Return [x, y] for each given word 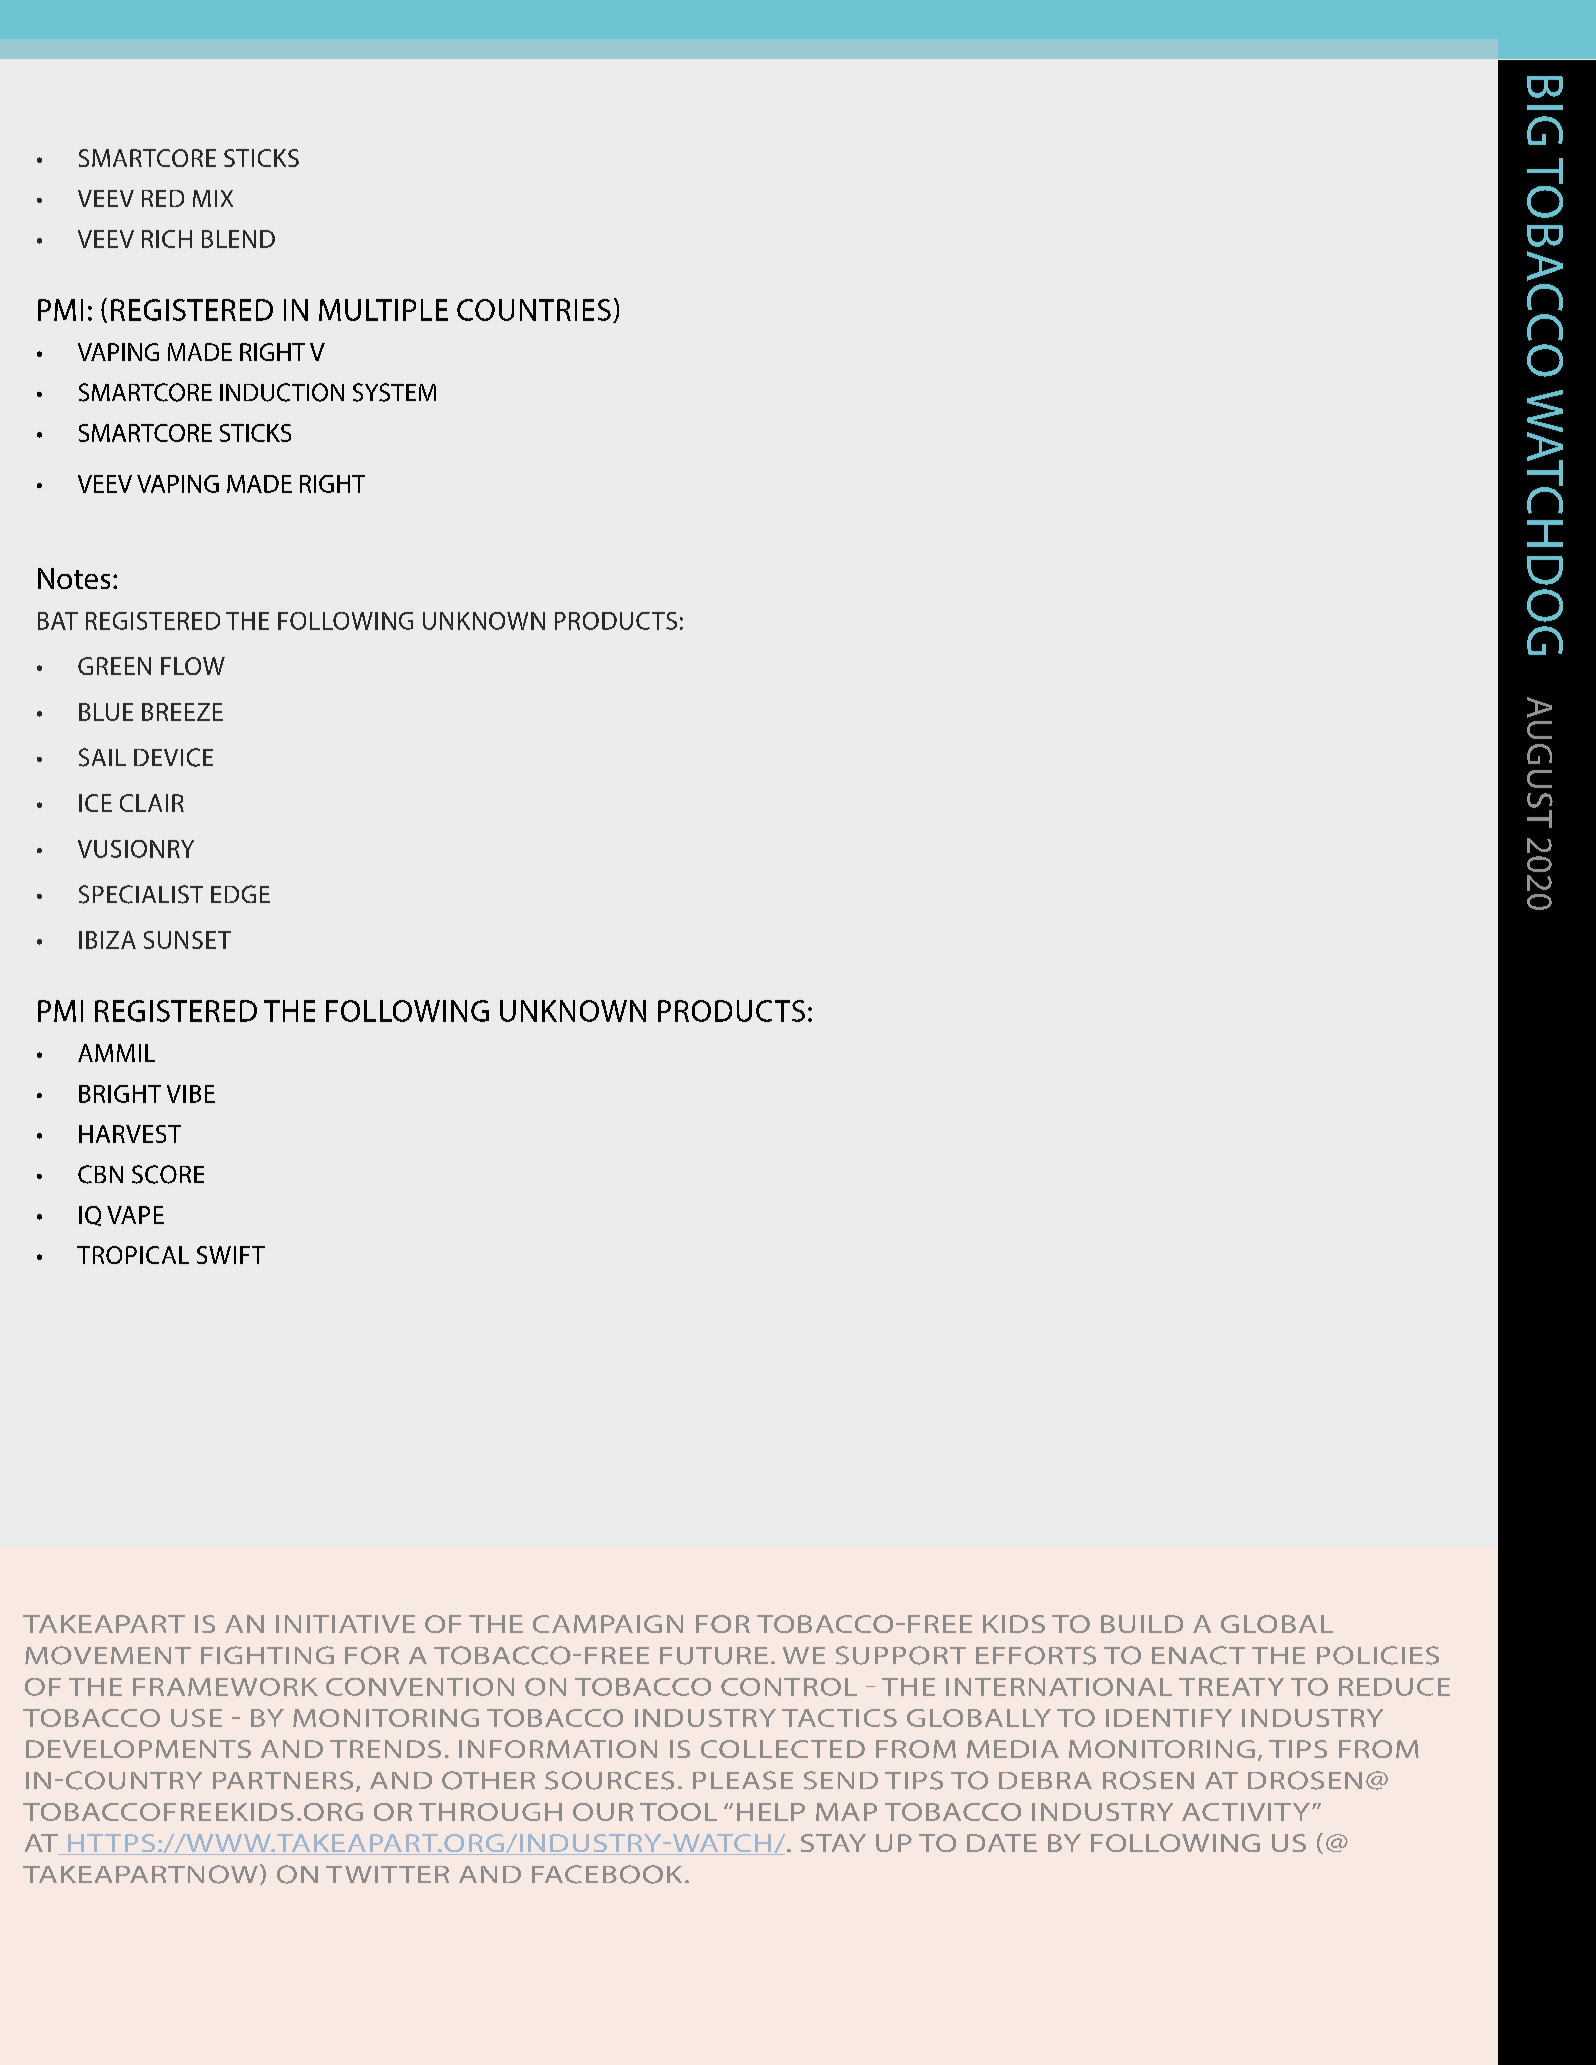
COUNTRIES [534, 310]
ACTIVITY [1246, 1812]
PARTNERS [283, 1780]
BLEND [238, 239]
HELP [771, 1812]
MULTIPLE [383, 310]
